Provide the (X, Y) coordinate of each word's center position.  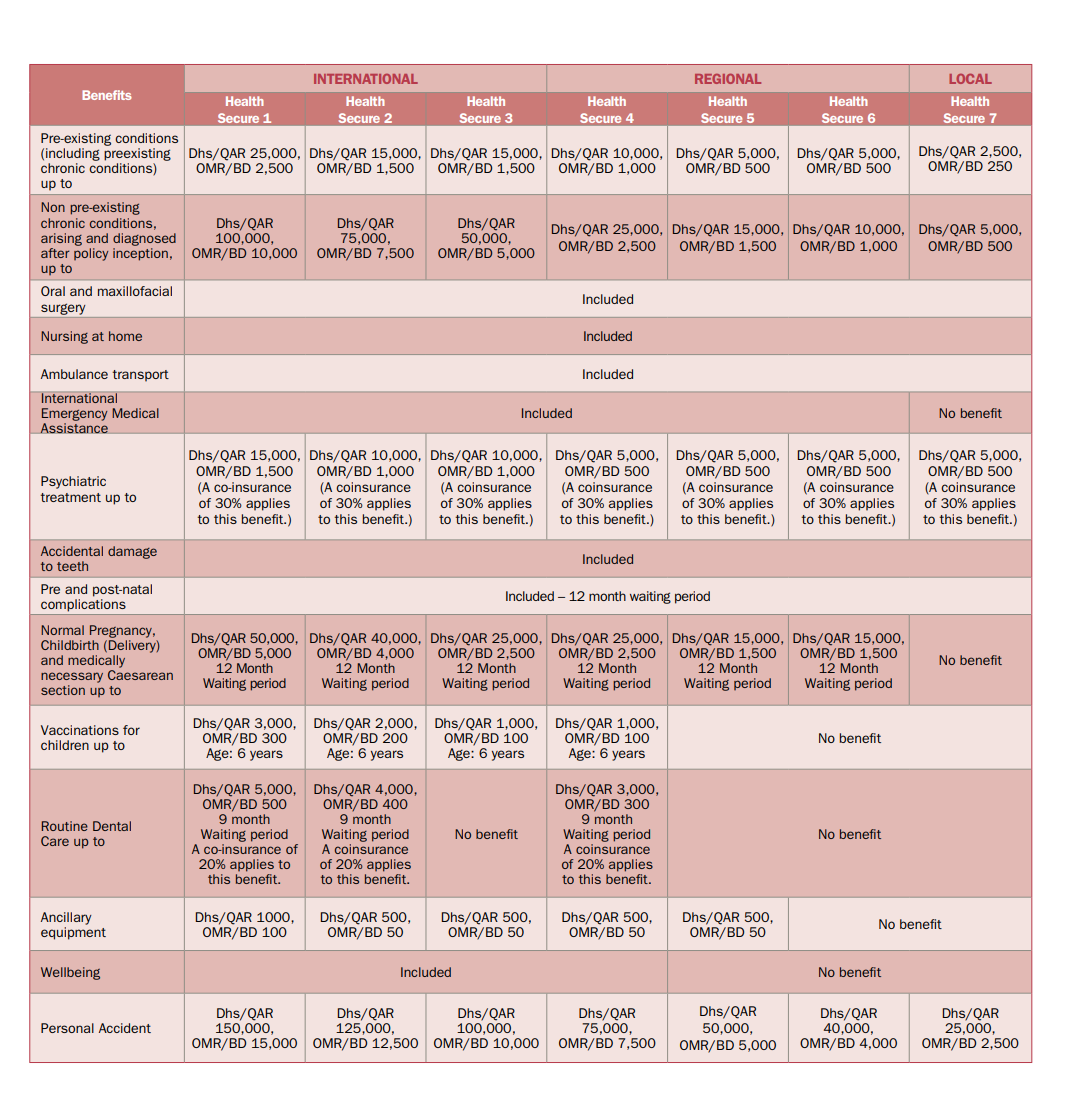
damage (132, 552)
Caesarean (140, 675)
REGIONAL (728, 79)
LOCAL (970, 79)
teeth (72, 566)
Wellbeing (70, 973)
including (73, 154)
